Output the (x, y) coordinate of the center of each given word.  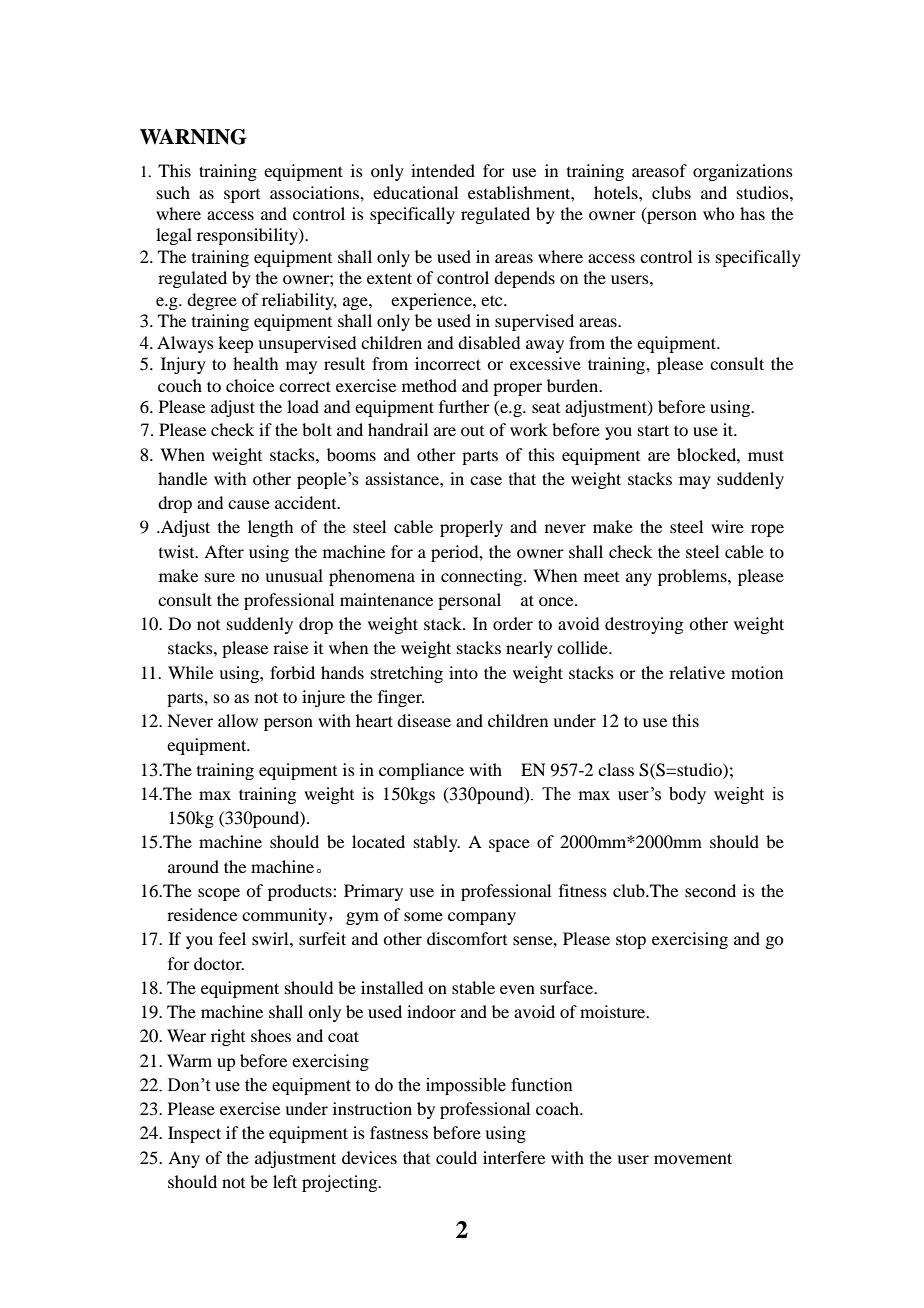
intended (443, 170)
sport (242, 196)
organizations (743, 172)
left (285, 1181)
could (456, 1157)
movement (693, 1158)
